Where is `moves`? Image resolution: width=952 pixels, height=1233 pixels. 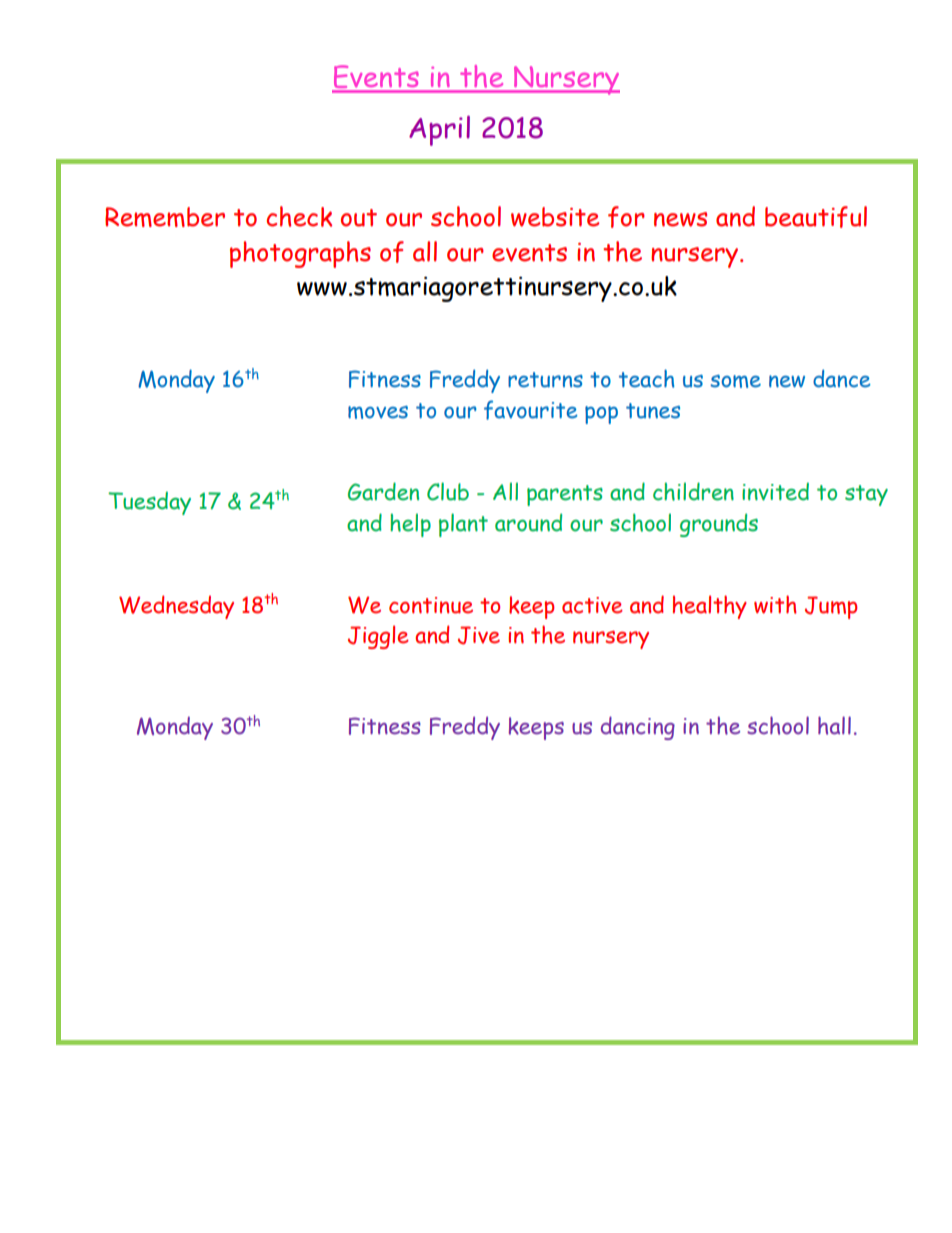
moves is located at coordinates (378, 412).
